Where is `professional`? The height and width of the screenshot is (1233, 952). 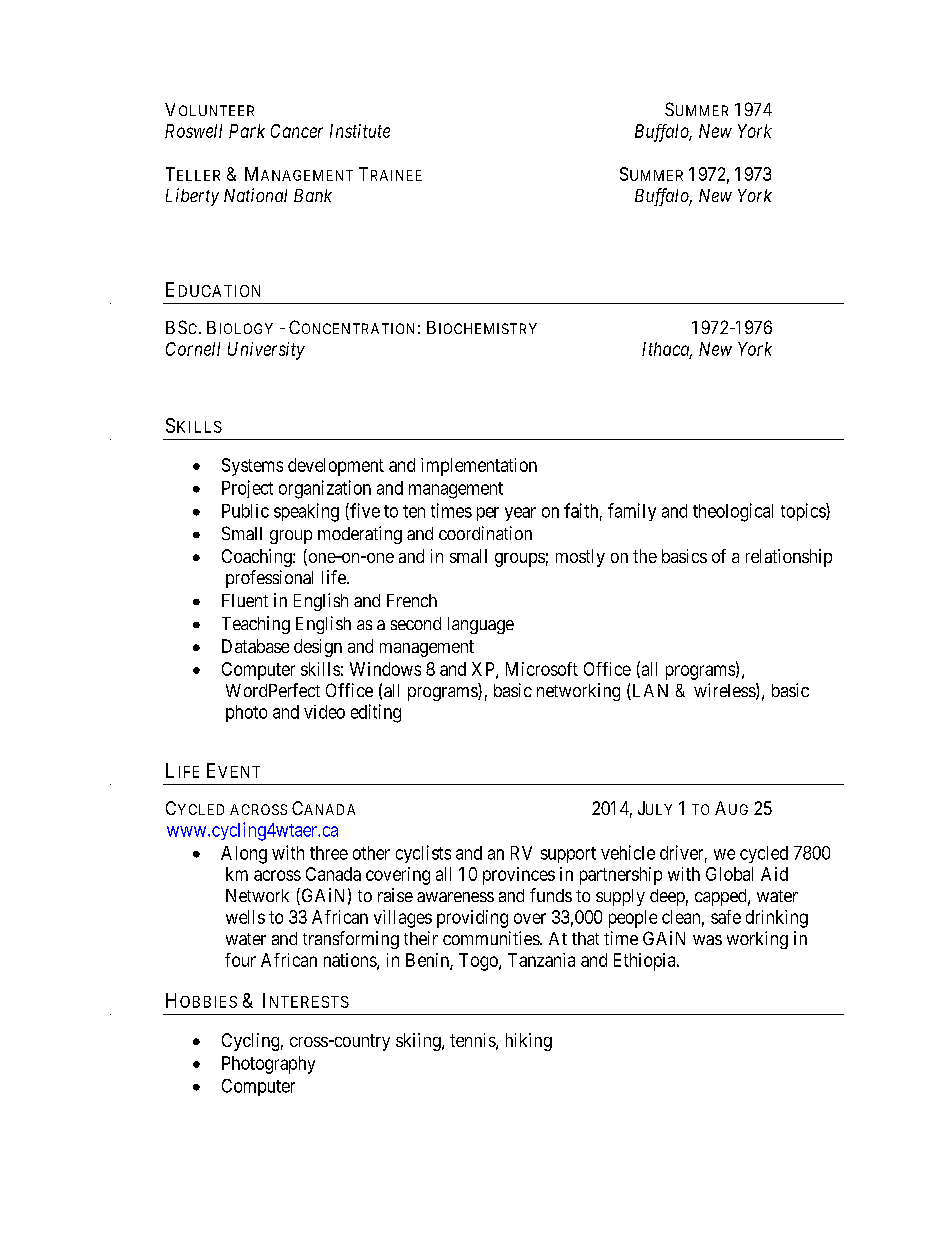
professional is located at coordinates (269, 579).
